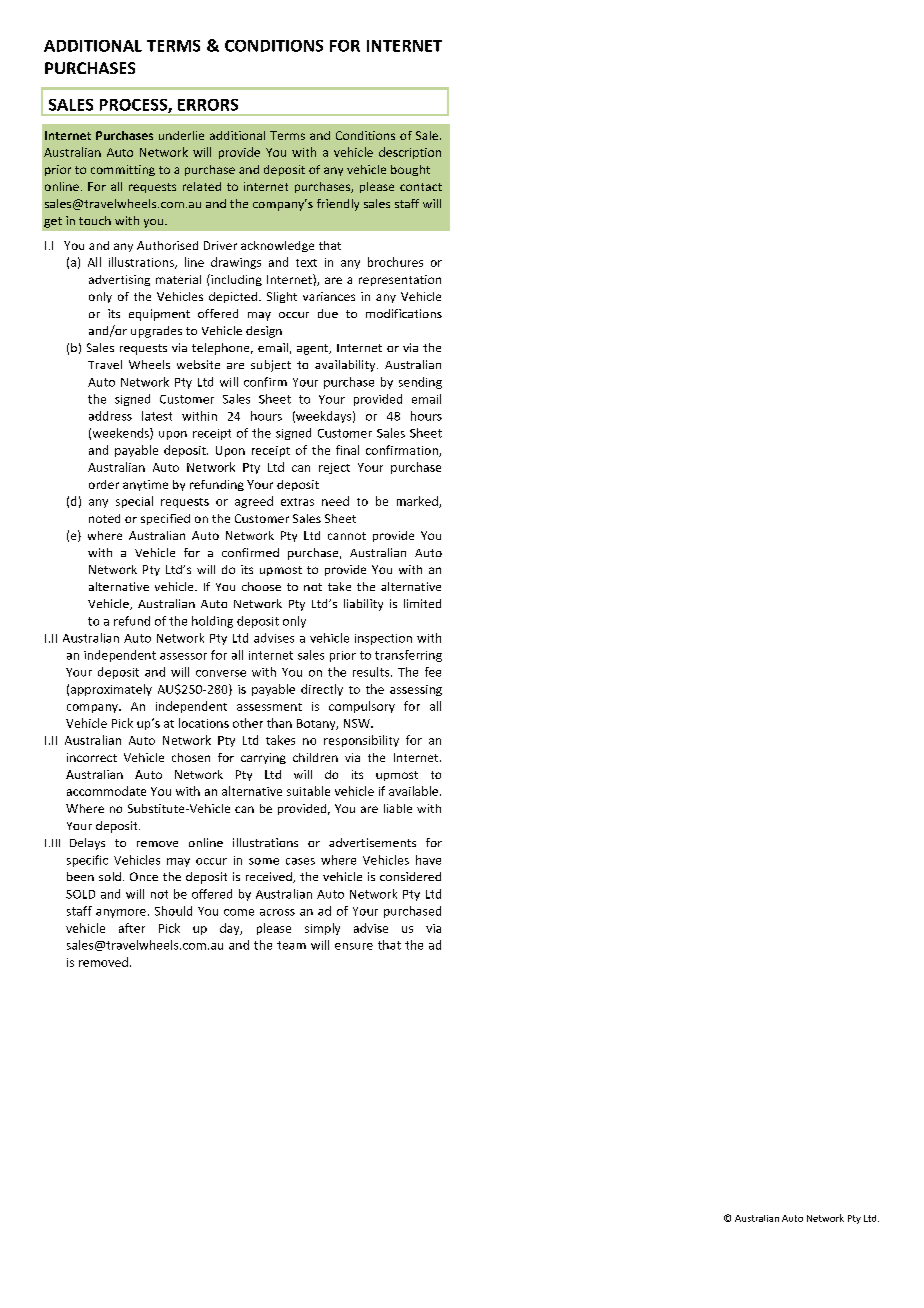 The height and width of the page is (1308, 924). What do you see at coordinates (418, 502) in the page?
I see `marked` at bounding box center [418, 502].
